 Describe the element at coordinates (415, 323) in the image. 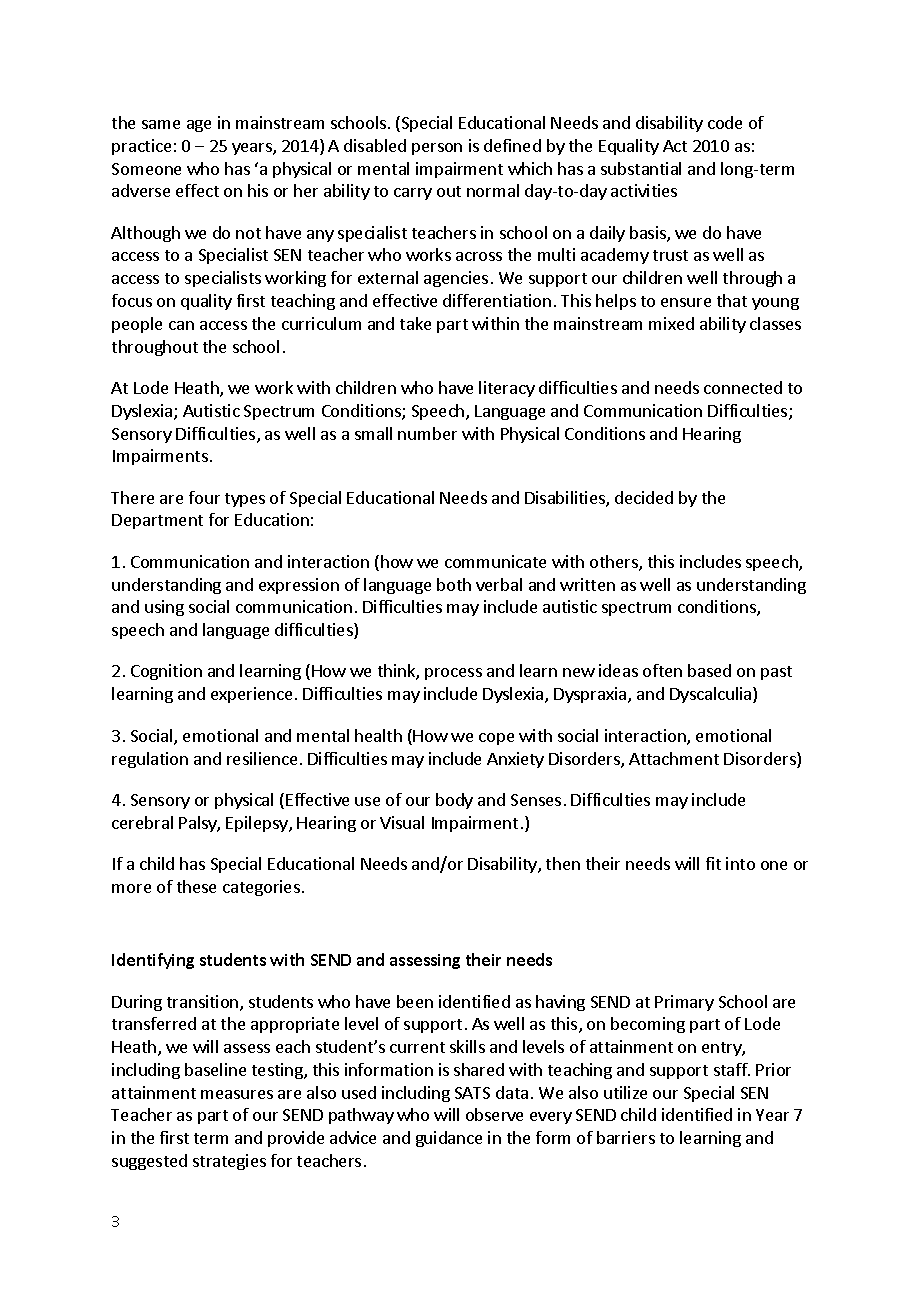

I see `take` at that location.
